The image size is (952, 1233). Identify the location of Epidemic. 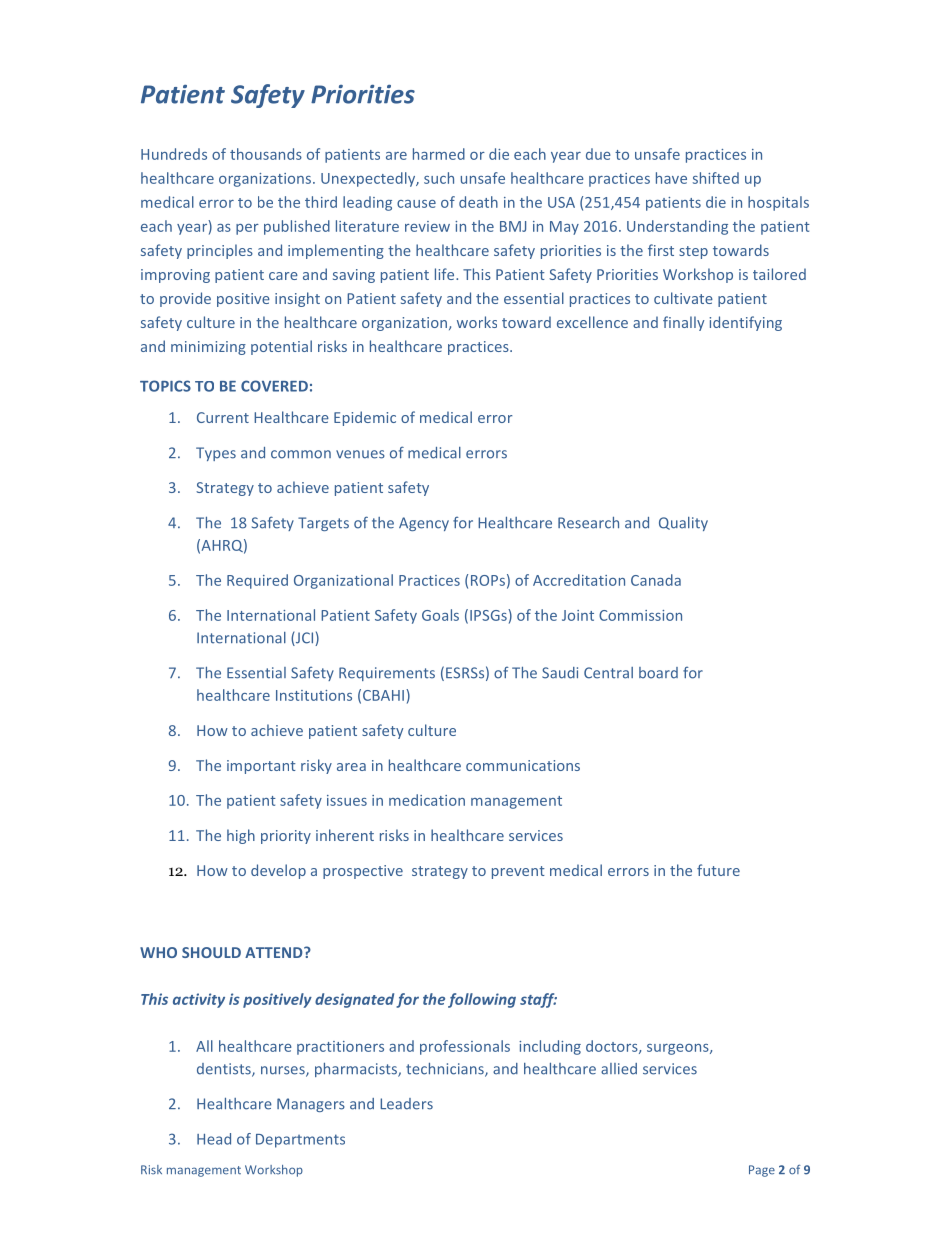
(365, 418).
